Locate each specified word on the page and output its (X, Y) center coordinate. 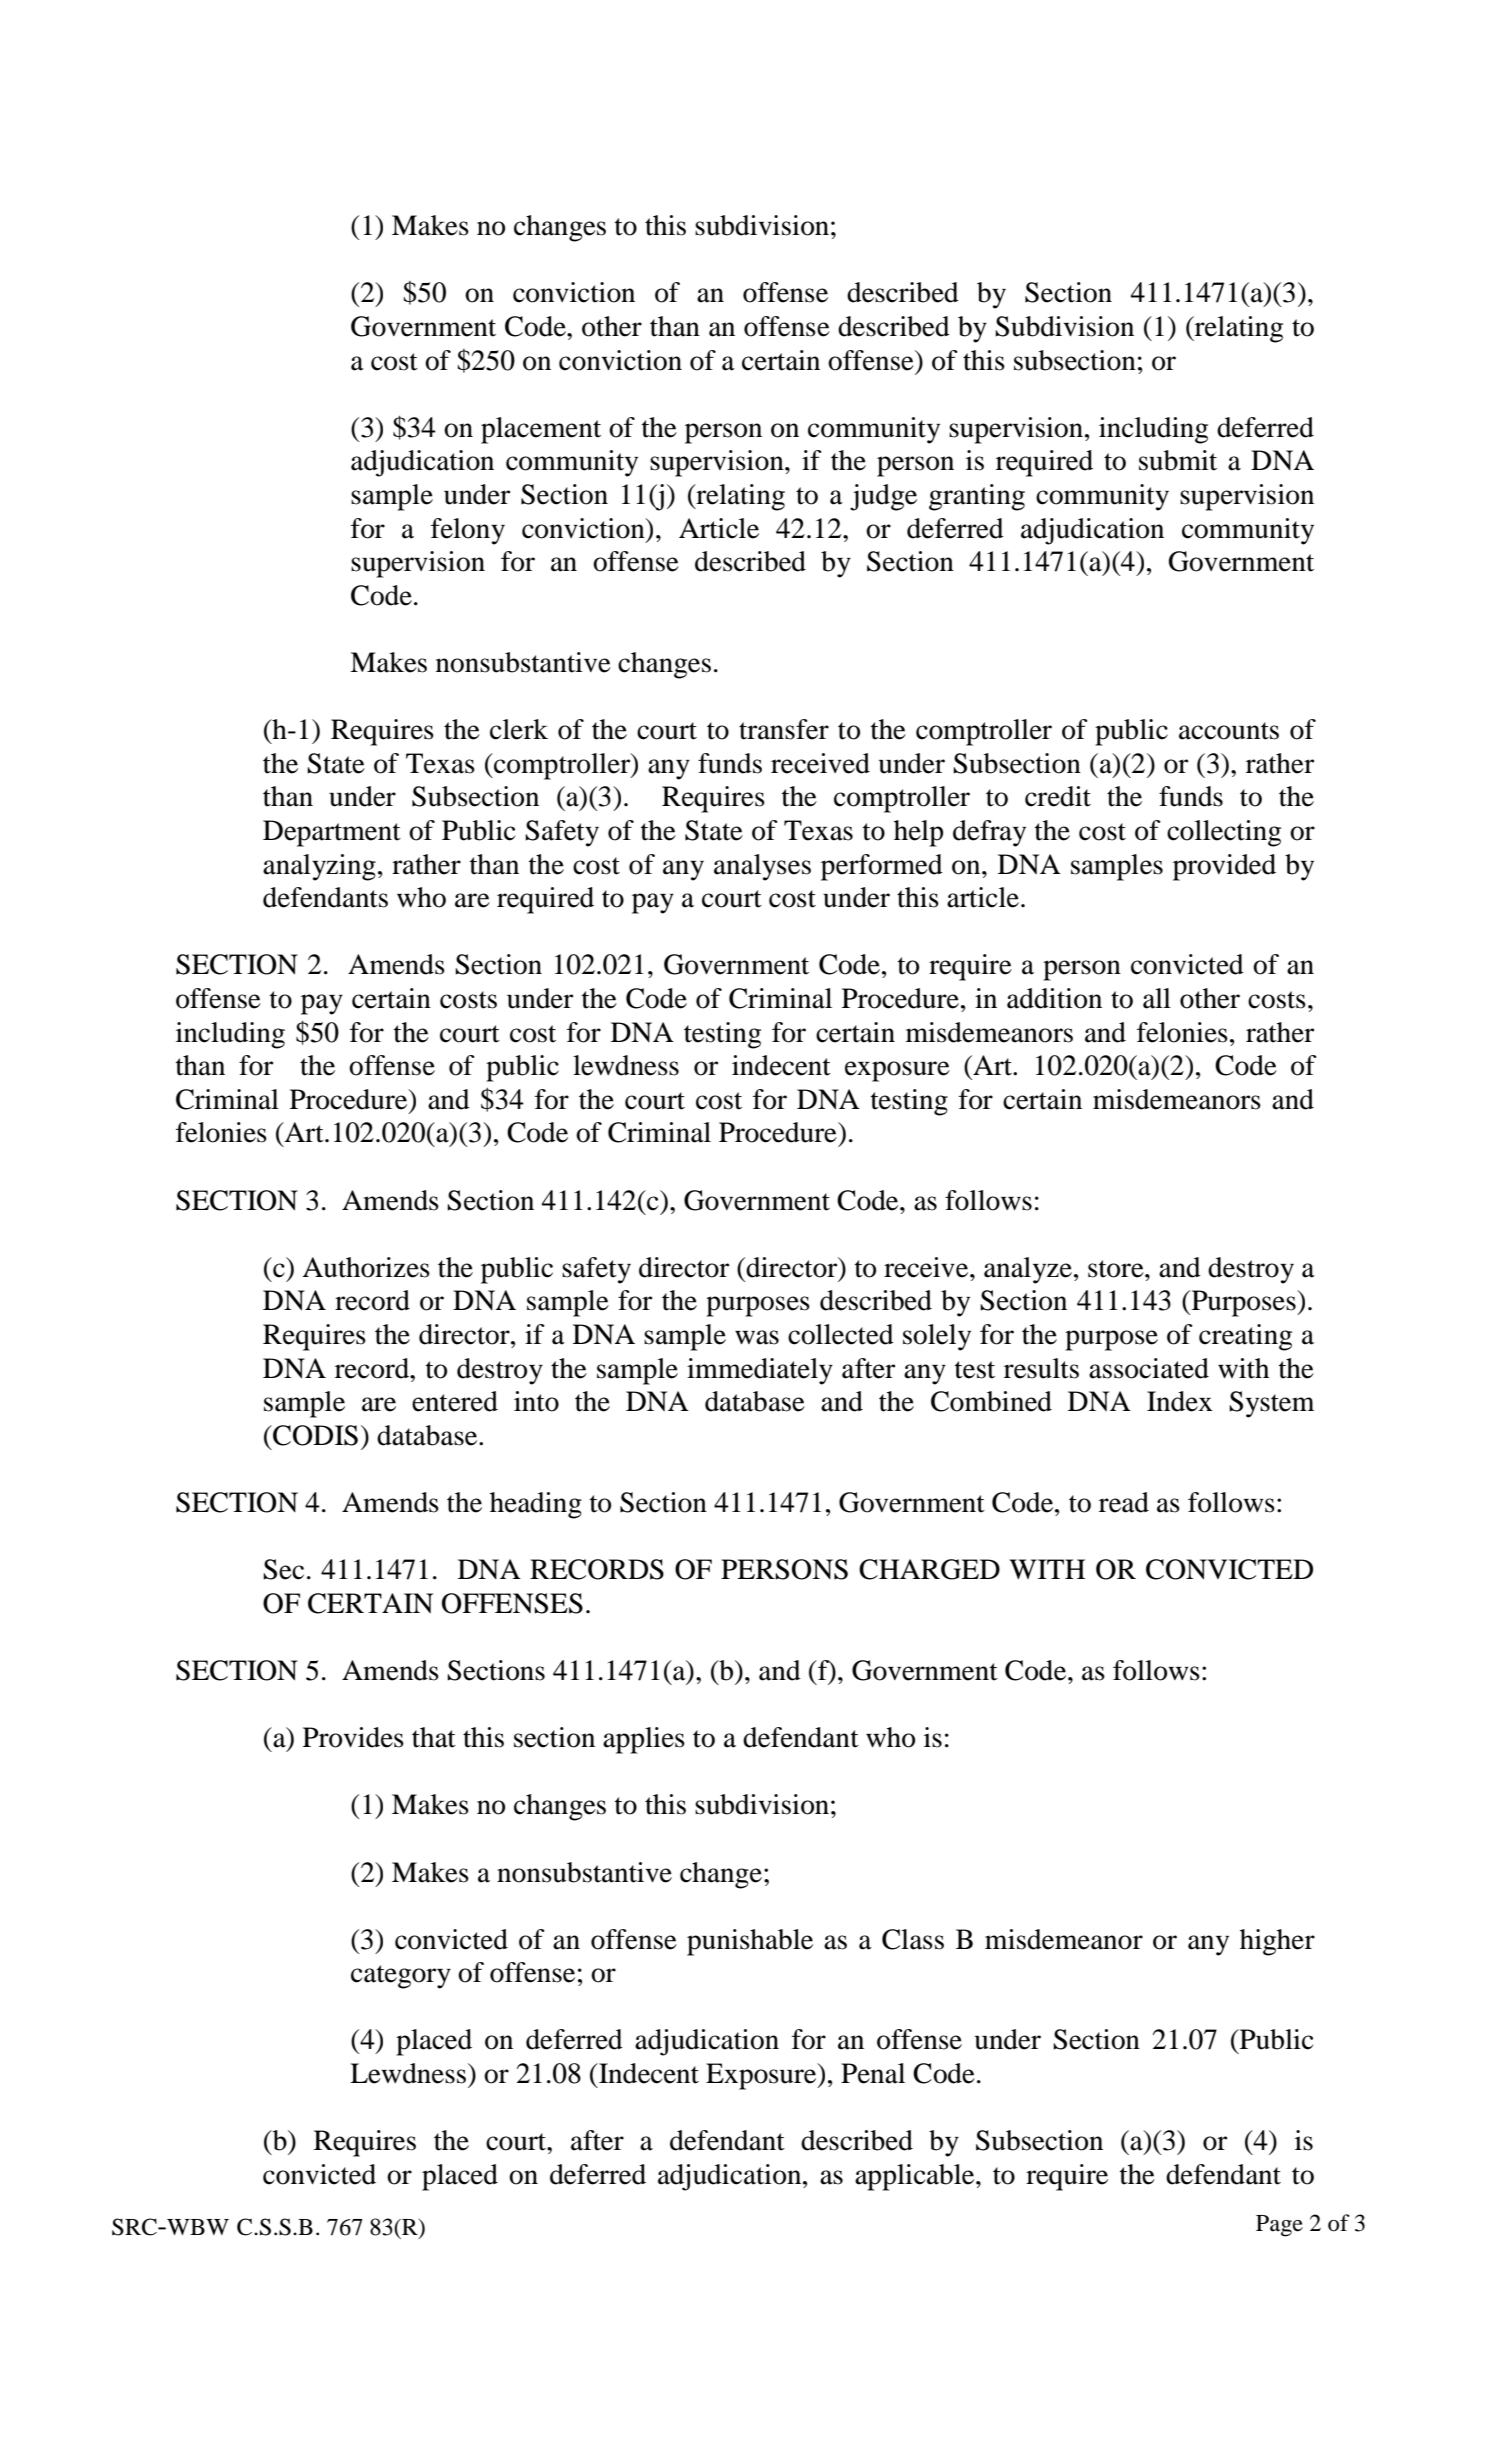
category (401, 1977)
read (1124, 1502)
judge (883, 497)
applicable (916, 2177)
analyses (762, 867)
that (434, 1737)
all (1157, 998)
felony (468, 531)
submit (1178, 460)
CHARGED (929, 1569)
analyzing (319, 867)
